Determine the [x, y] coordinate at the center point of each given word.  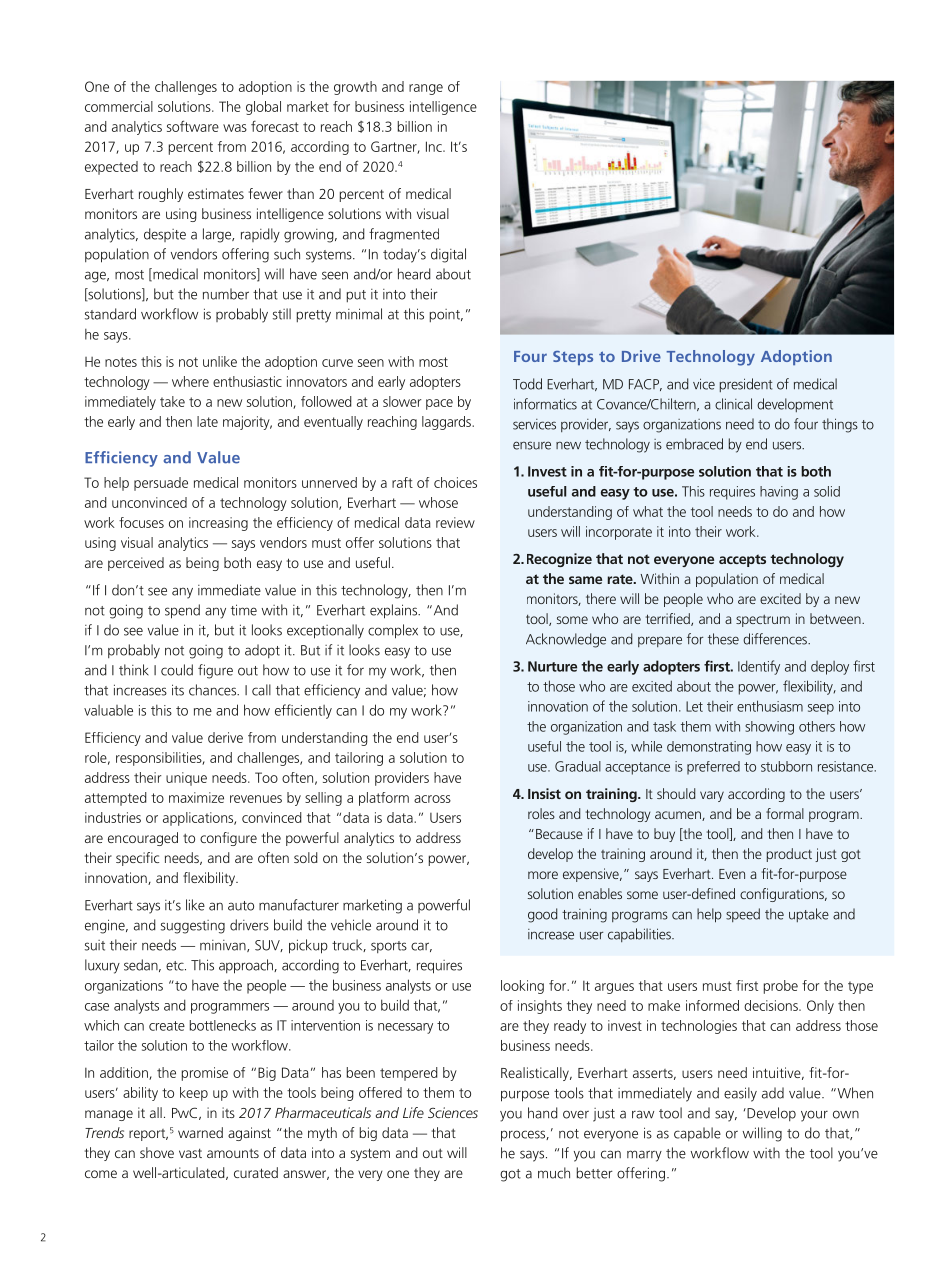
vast [190, 1153]
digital [448, 255]
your [814, 1116]
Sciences [453, 1112]
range [426, 89]
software [193, 126]
